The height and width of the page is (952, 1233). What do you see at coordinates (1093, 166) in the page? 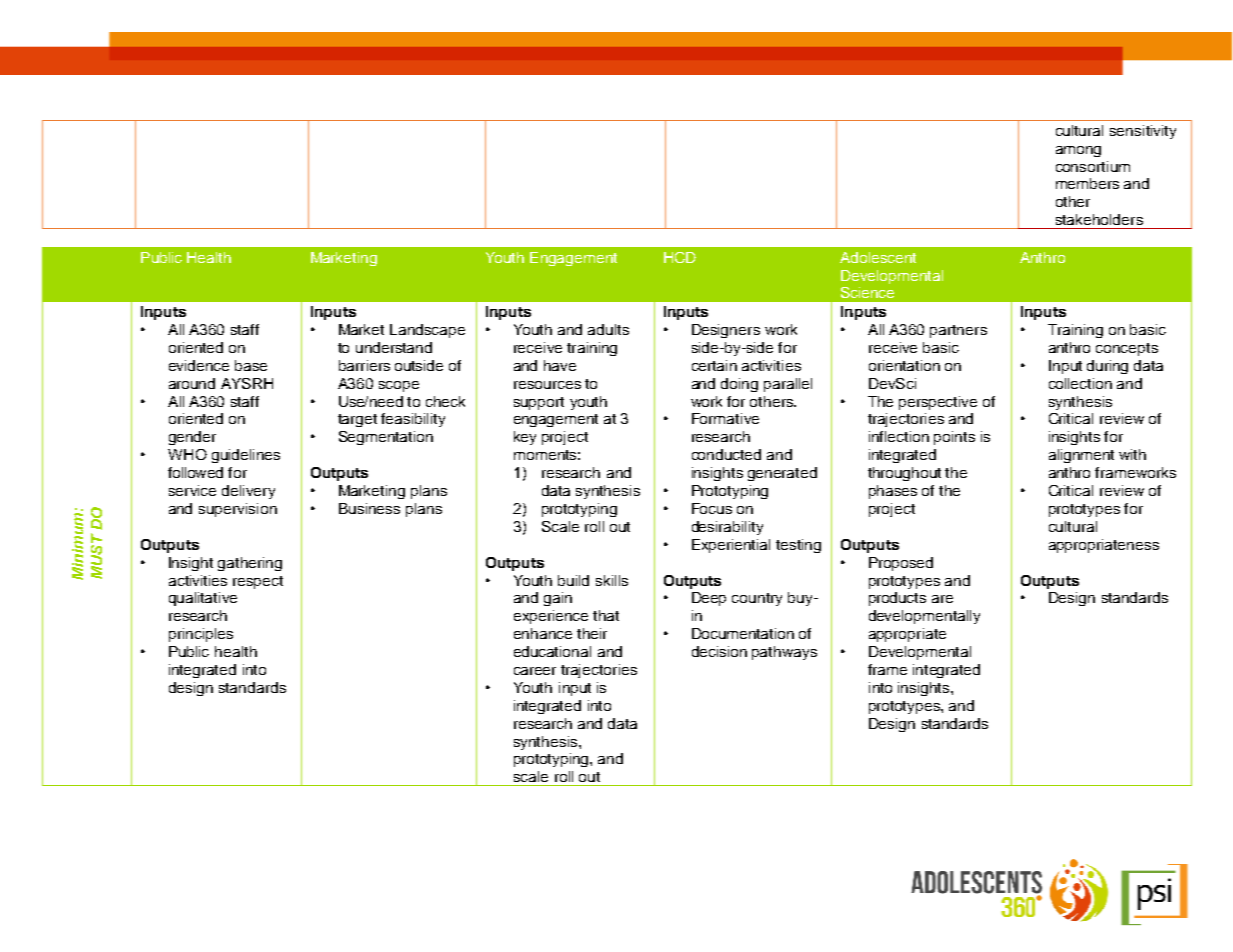
I see `consortium` at bounding box center [1093, 166].
